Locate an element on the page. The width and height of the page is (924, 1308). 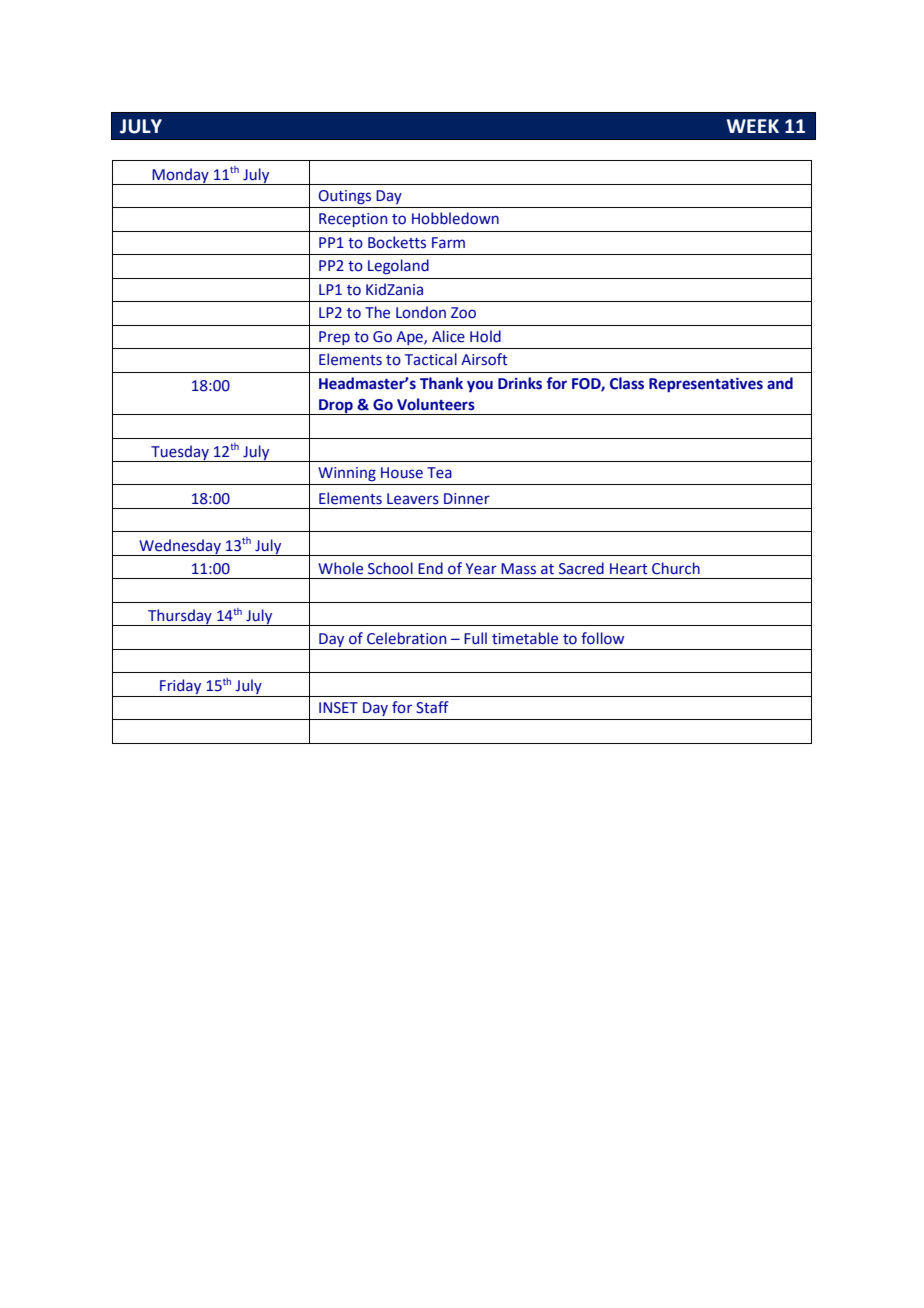
Representatives is located at coordinates (706, 384).
